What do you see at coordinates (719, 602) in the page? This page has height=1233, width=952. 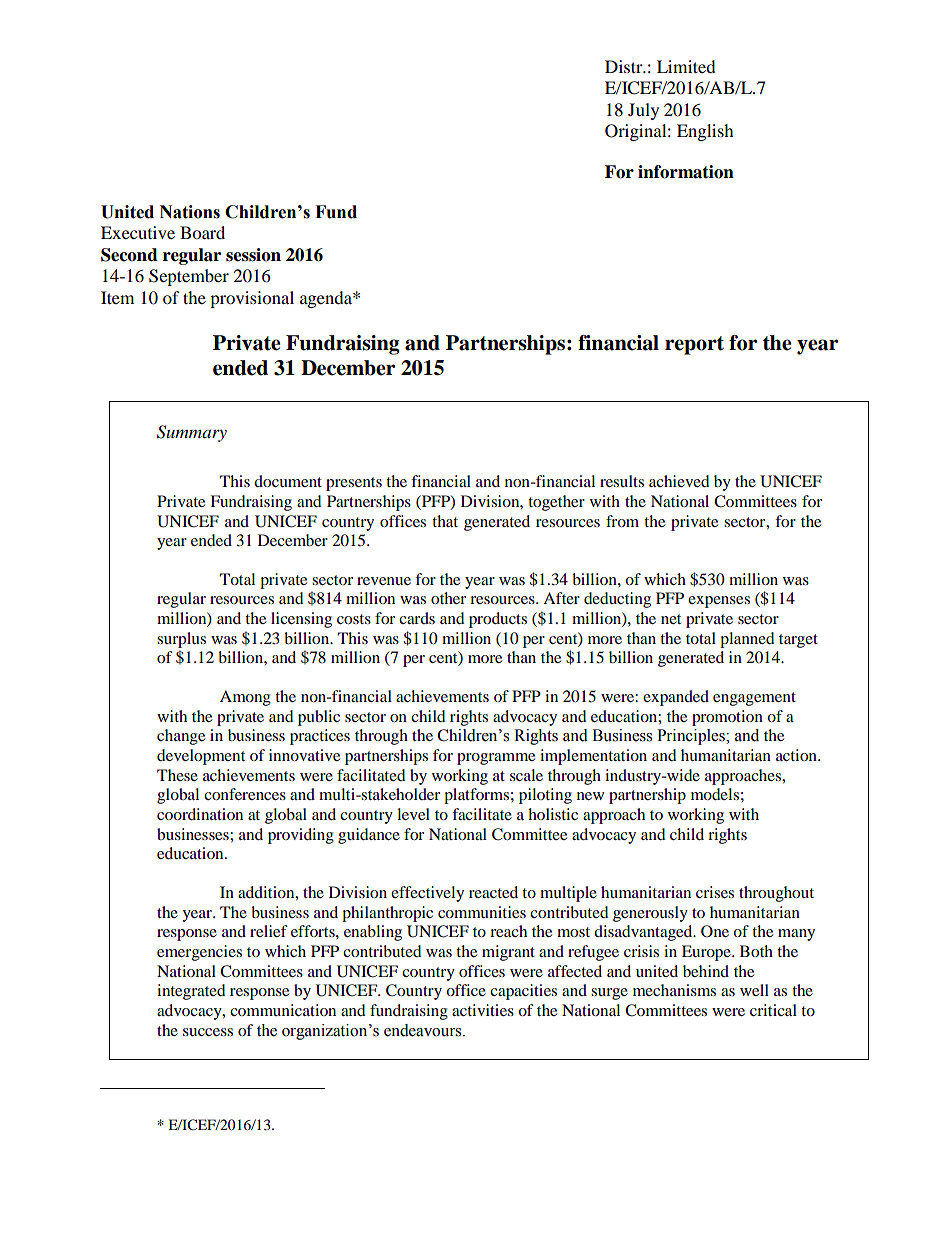 I see `expenses` at bounding box center [719, 602].
